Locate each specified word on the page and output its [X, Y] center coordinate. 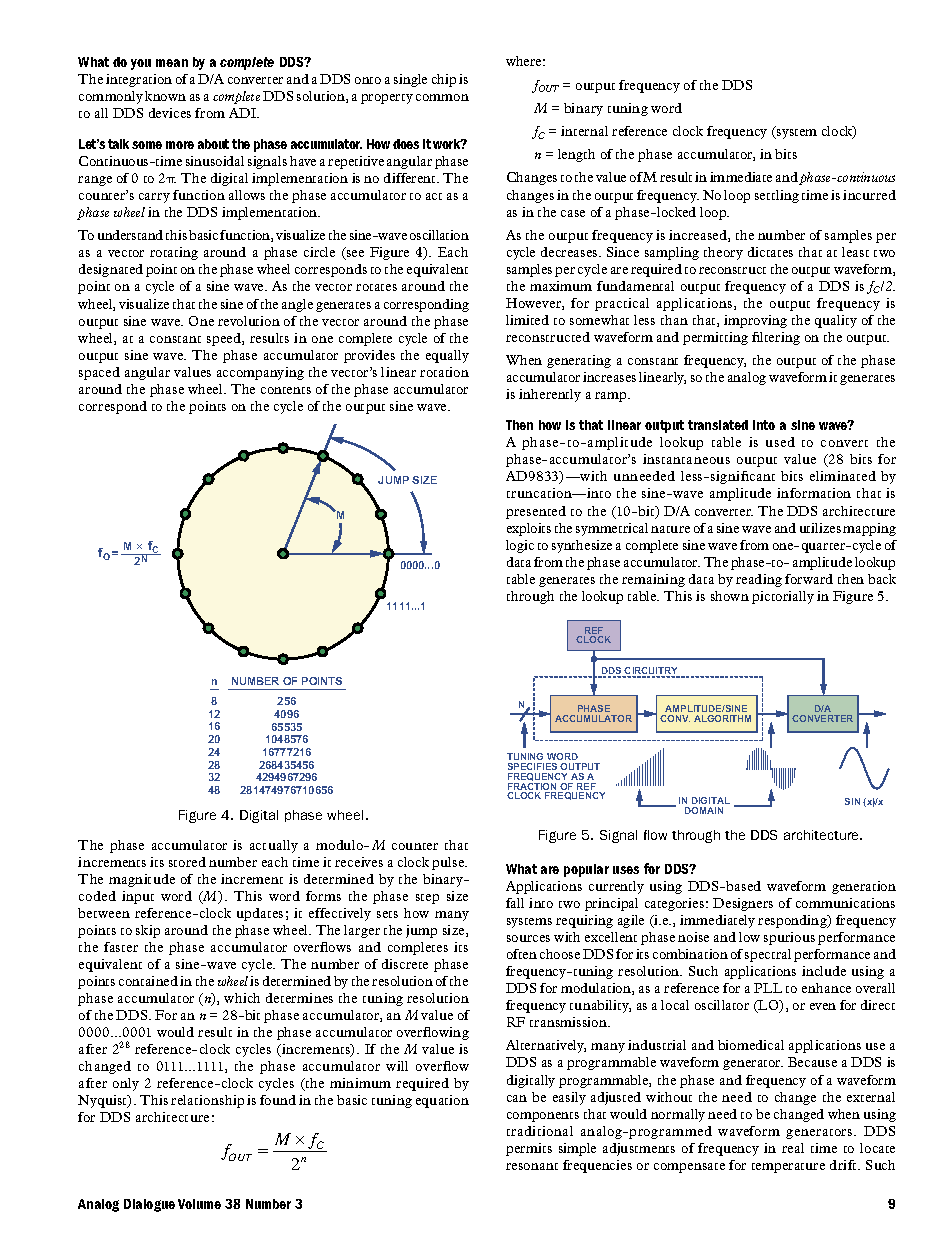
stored [187, 862]
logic [520, 546]
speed [225, 339]
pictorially [783, 597]
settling [777, 196]
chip [444, 80]
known [165, 96]
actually [274, 846]
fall [515, 903]
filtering [776, 338]
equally [447, 356]
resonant [532, 1166]
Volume [199, 1204]
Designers [743, 904]
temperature [788, 1168]
